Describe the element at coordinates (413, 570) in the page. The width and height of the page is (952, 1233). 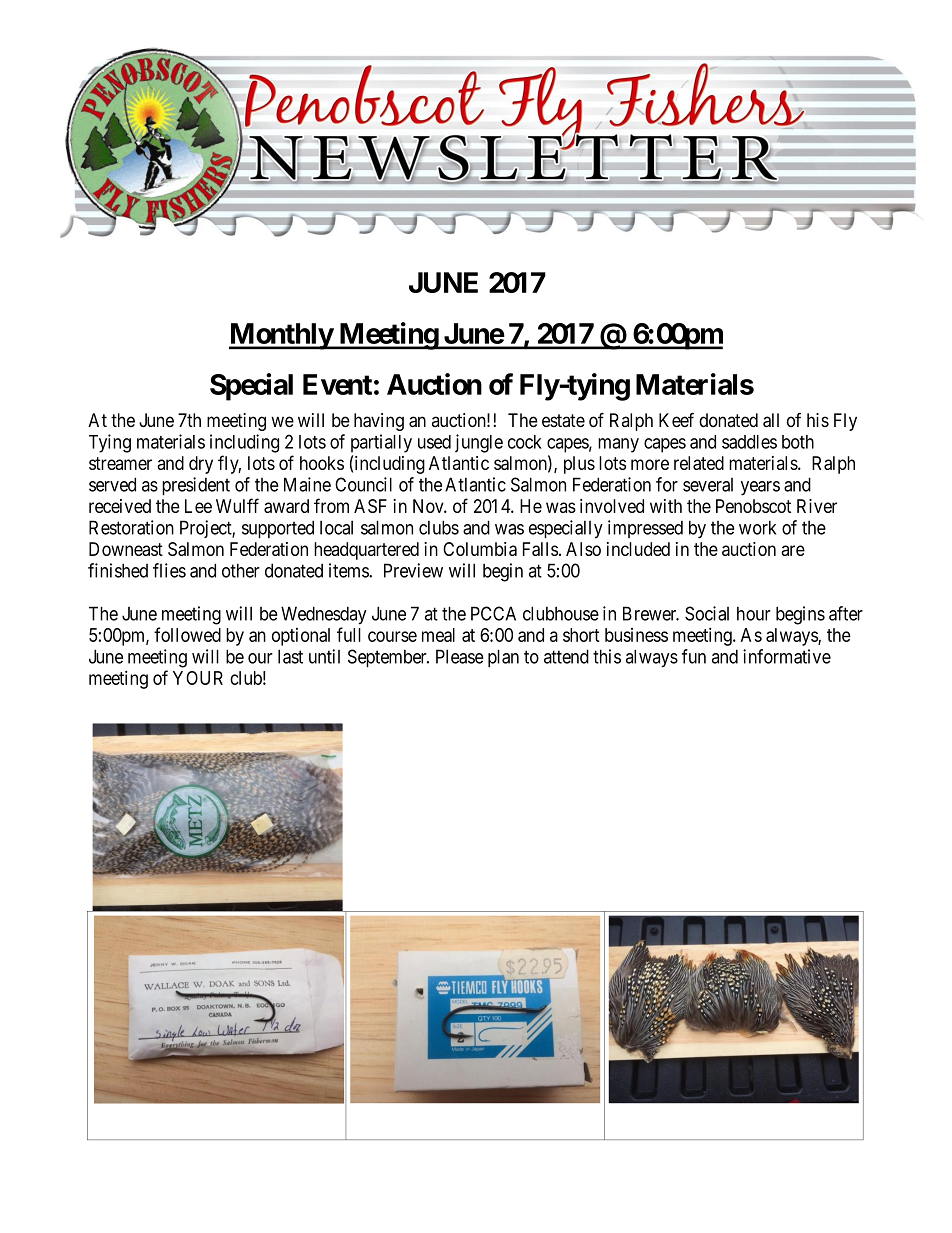
I see `Preview` at that location.
